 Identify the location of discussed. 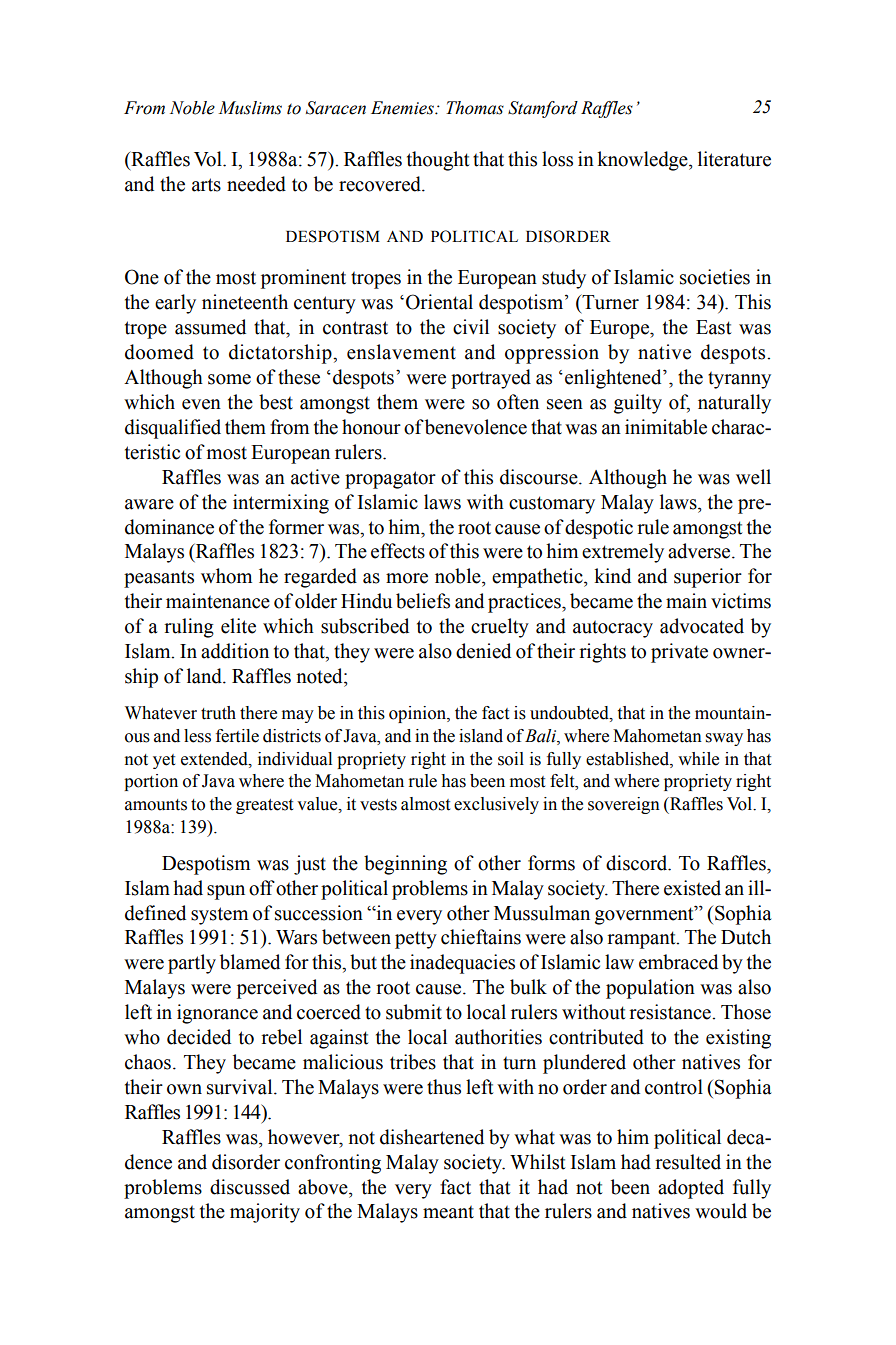
(250, 1187).
